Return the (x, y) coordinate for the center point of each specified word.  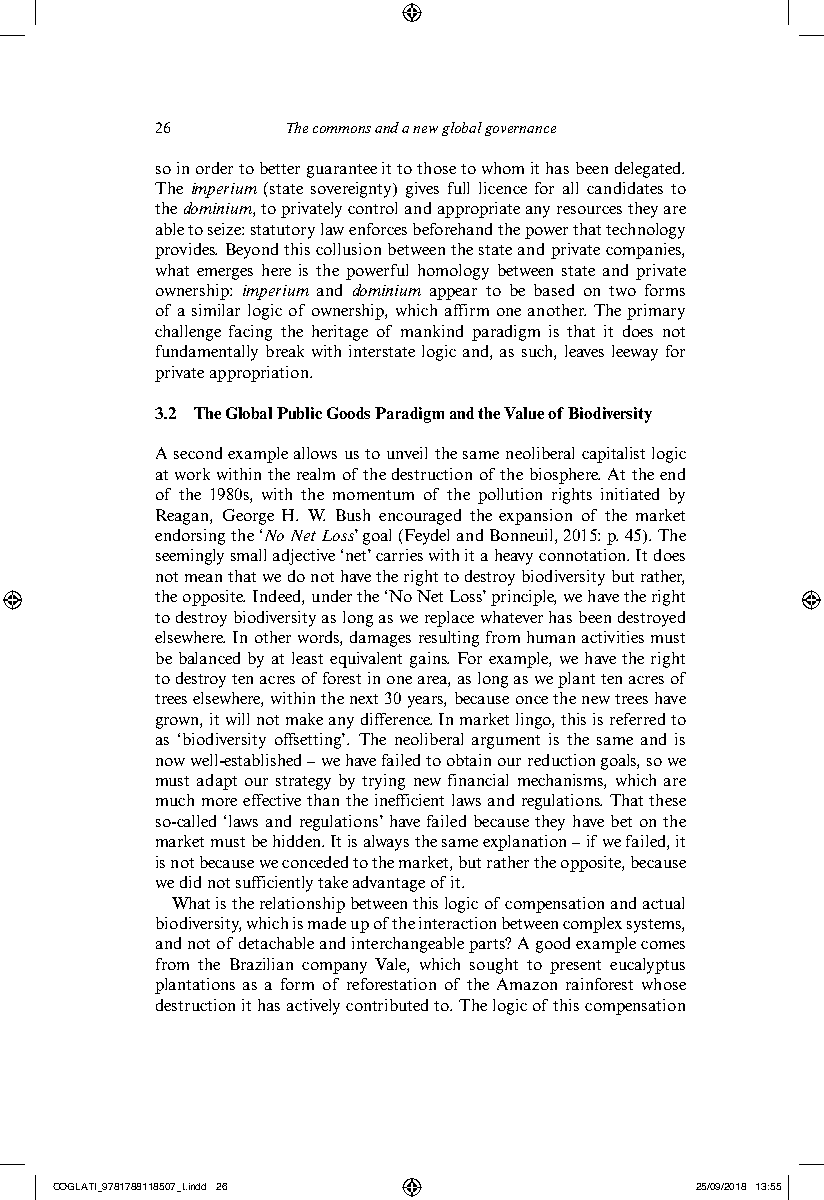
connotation (584, 555)
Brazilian (261, 964)
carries (399, 555)
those (436, 168)
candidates (625, 188)
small (248, 555)
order (214, 168)
